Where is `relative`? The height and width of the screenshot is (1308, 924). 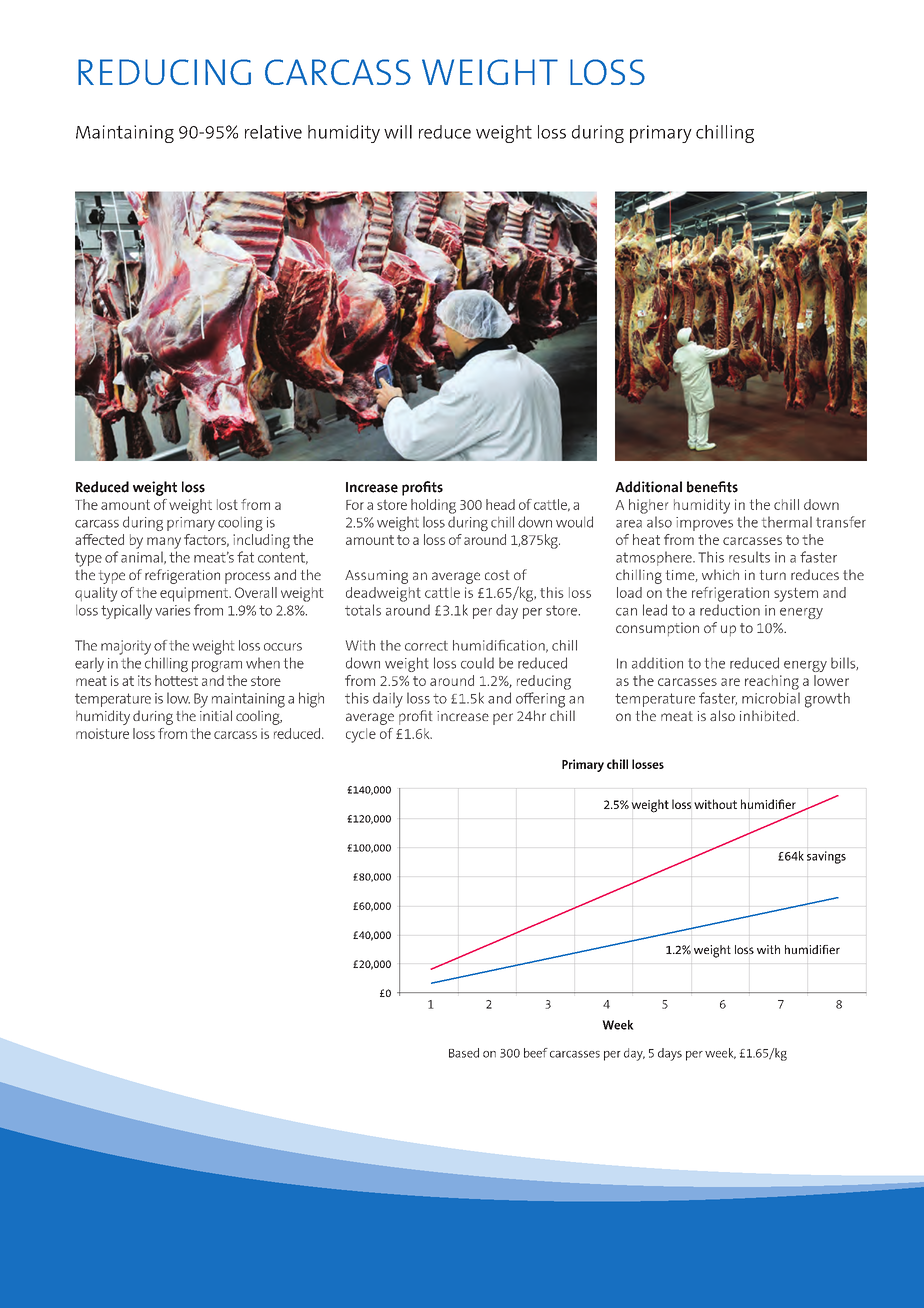
relative is located at coordinates (273, 132).
